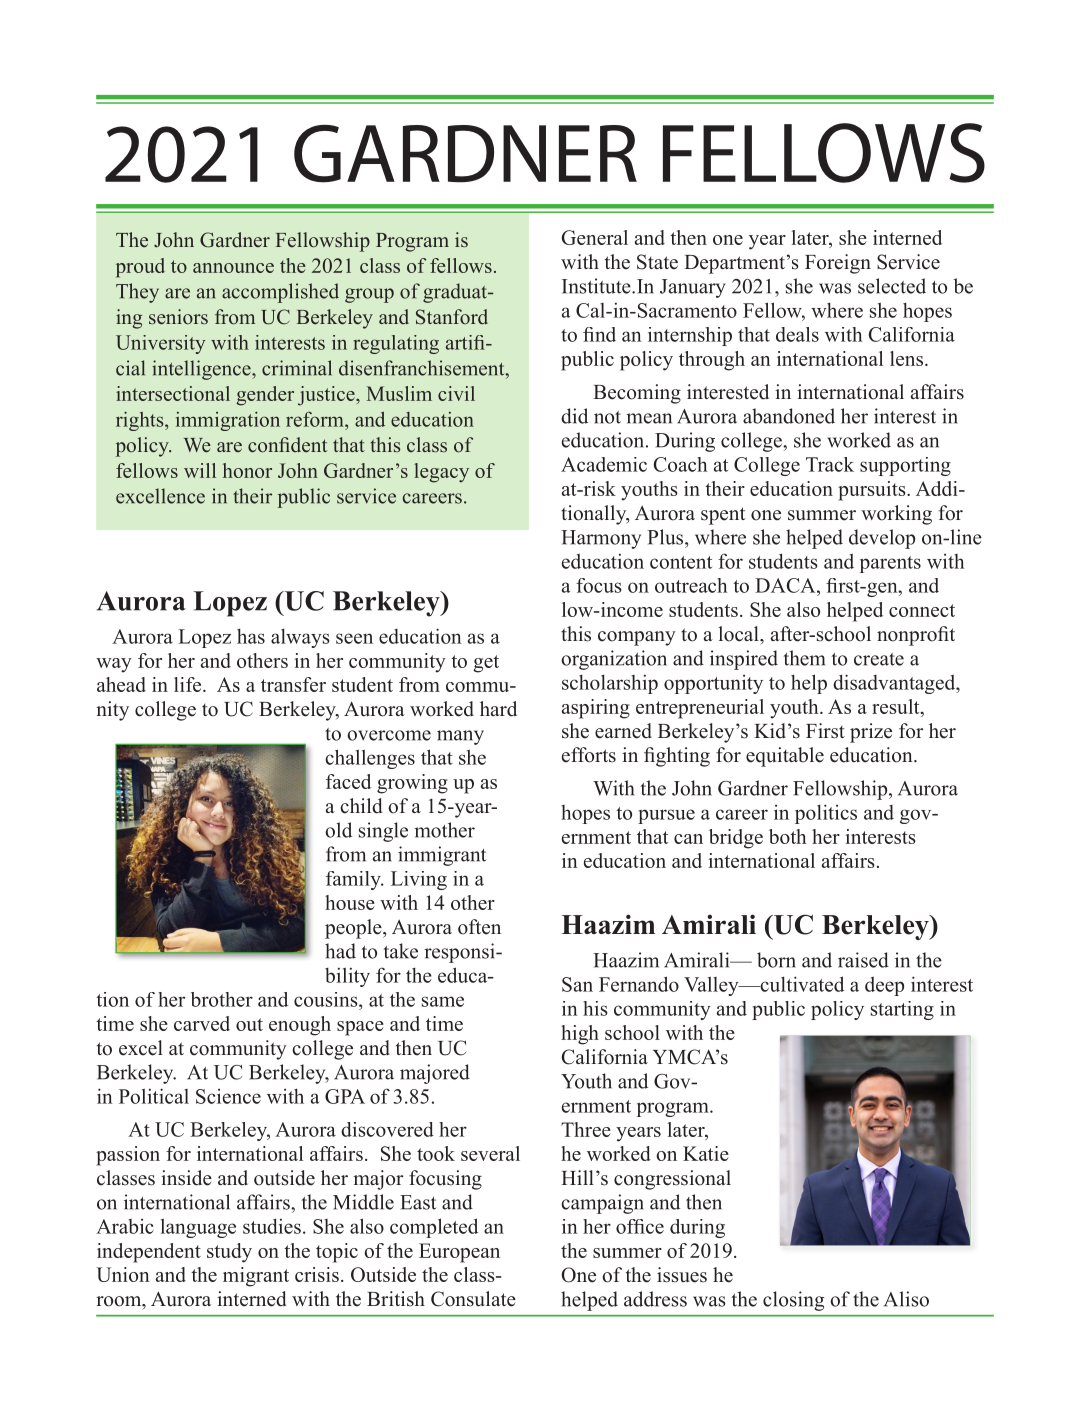 This image has height=1410, width=1090. What do you see at coordinates (884, 986) in the image?
I see `deep` at bounding box center [884, 986].
